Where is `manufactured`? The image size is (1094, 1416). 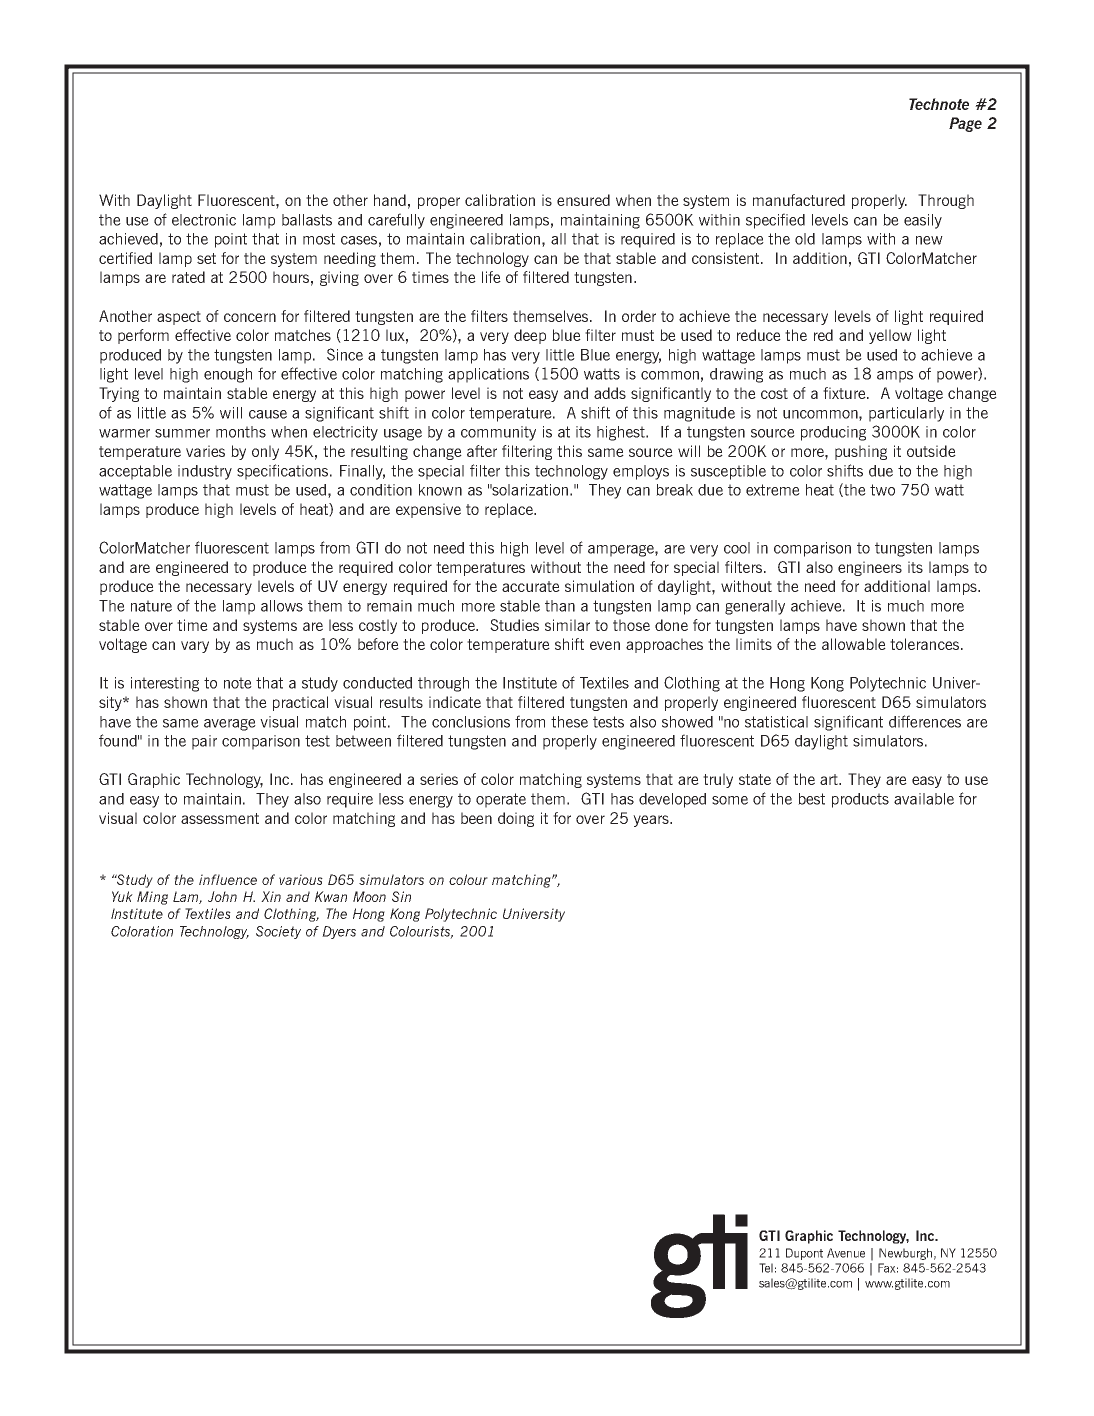
manufactured is located at coordinates (799, 200).
